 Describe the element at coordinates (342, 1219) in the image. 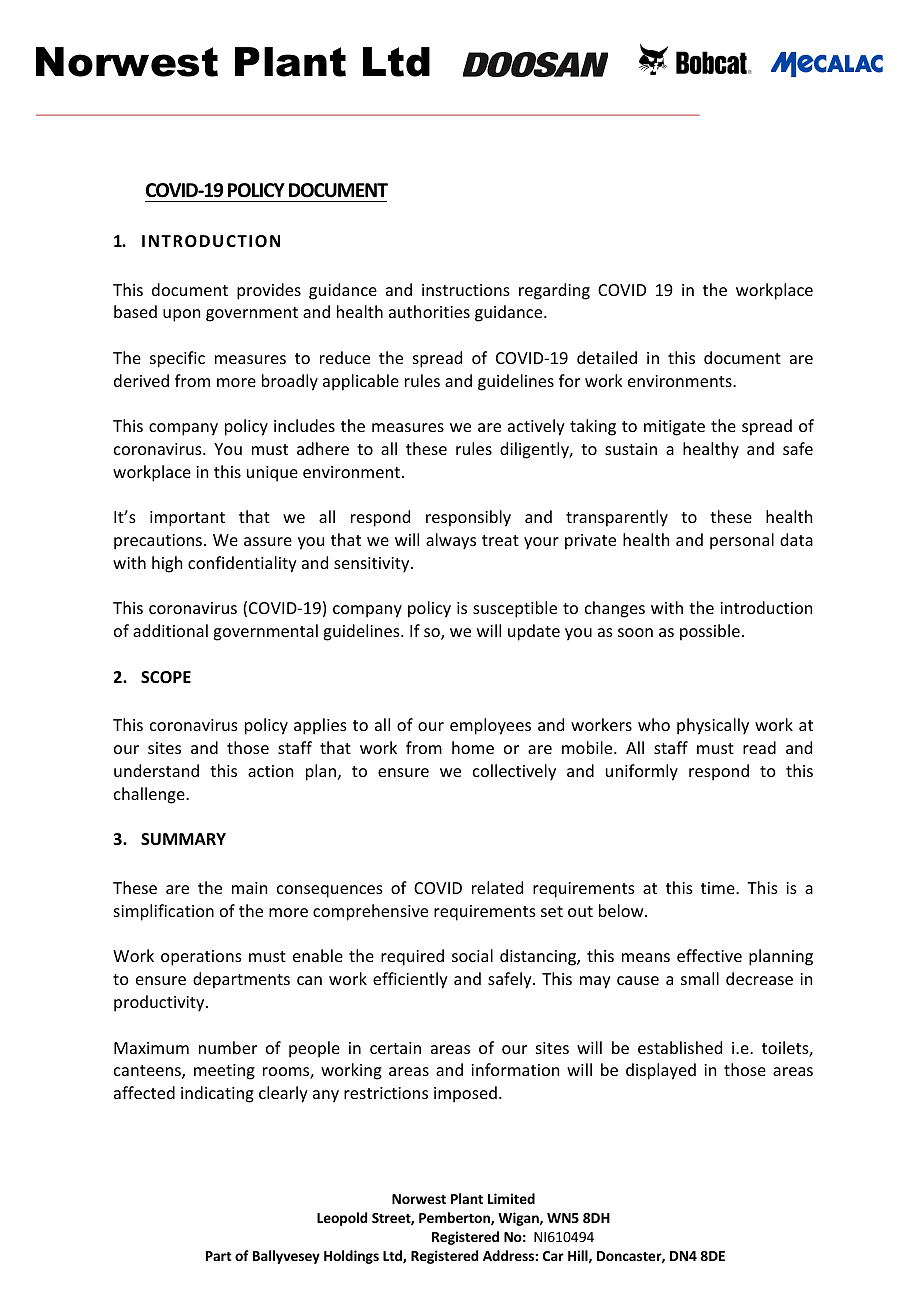

I see `Leopold` at that location.
